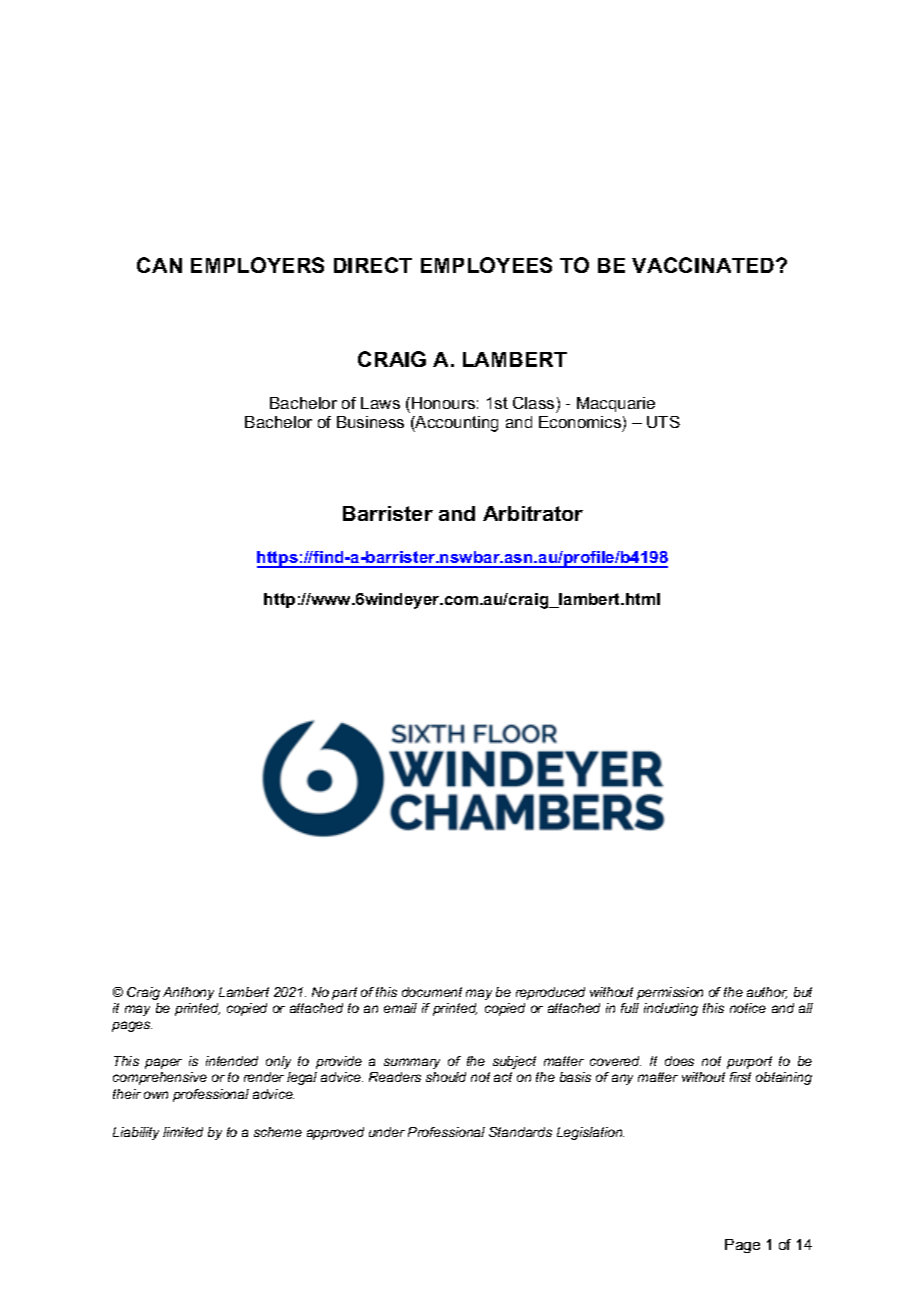 The height and width of the page is (1308, 924). What do you see at coordinates (704, 265) in the page?
I see `VACCINATED` at bounding box center [704, 265].
